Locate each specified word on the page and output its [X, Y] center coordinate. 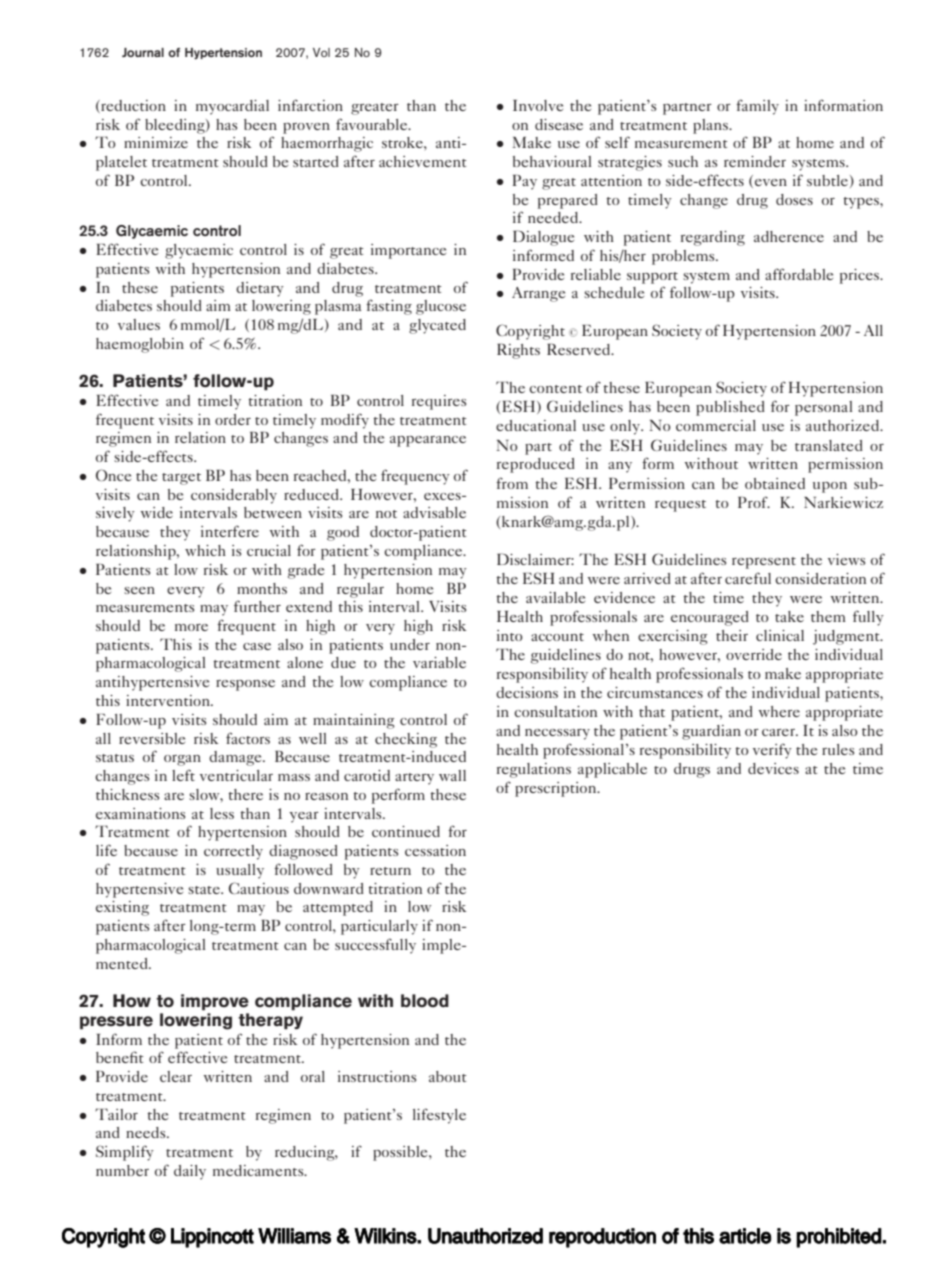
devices [773, 768]
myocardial [232, 107]
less [222, 813]
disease [559, 124]
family [757, 107]
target [181, 479]
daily [190, 1172]
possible [401, 1153]
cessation [435, 850]
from [512, 483]
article [745, 1236]
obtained [775, 483]
